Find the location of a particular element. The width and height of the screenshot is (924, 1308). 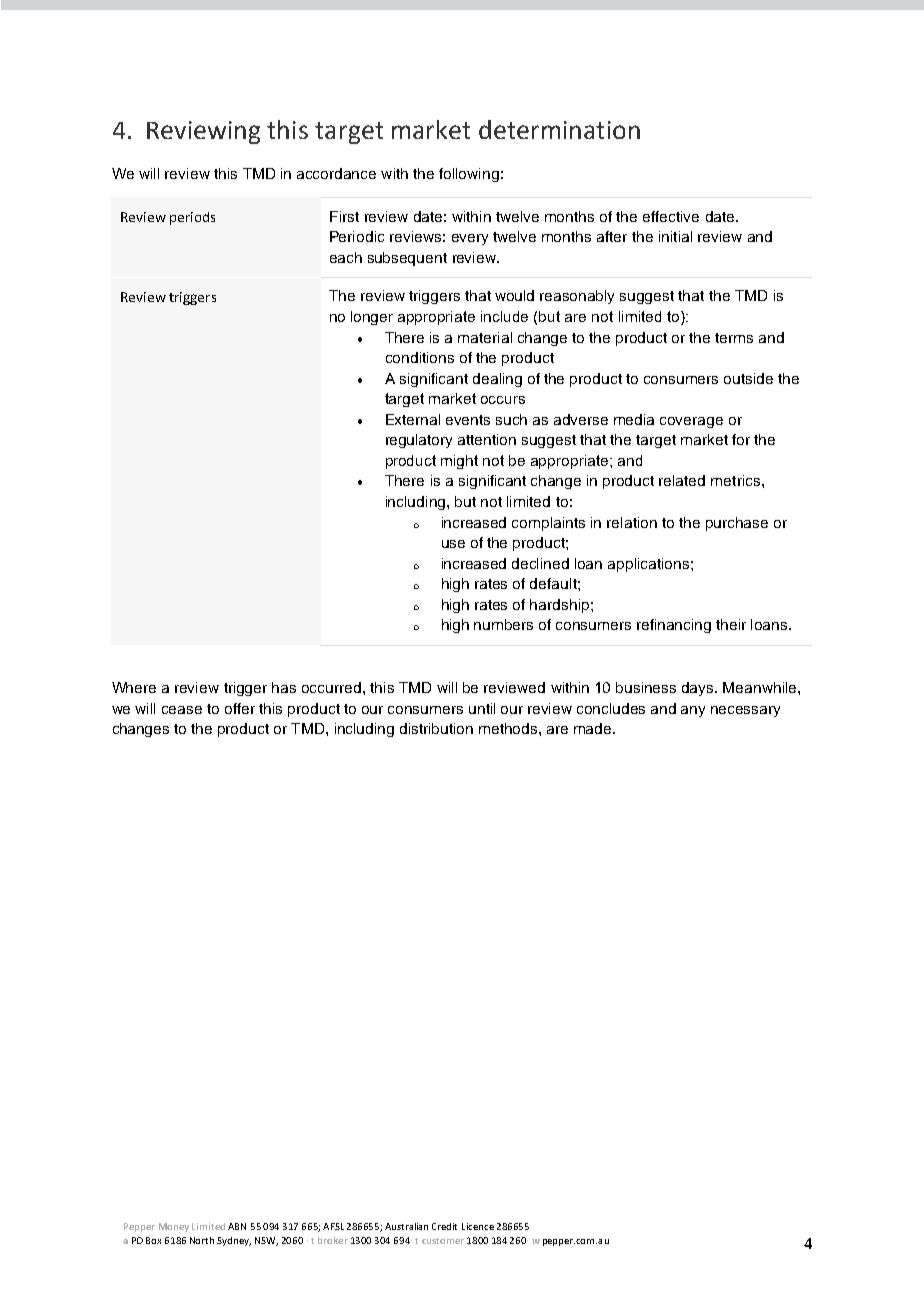

use is located at coordinates (453, 544).
